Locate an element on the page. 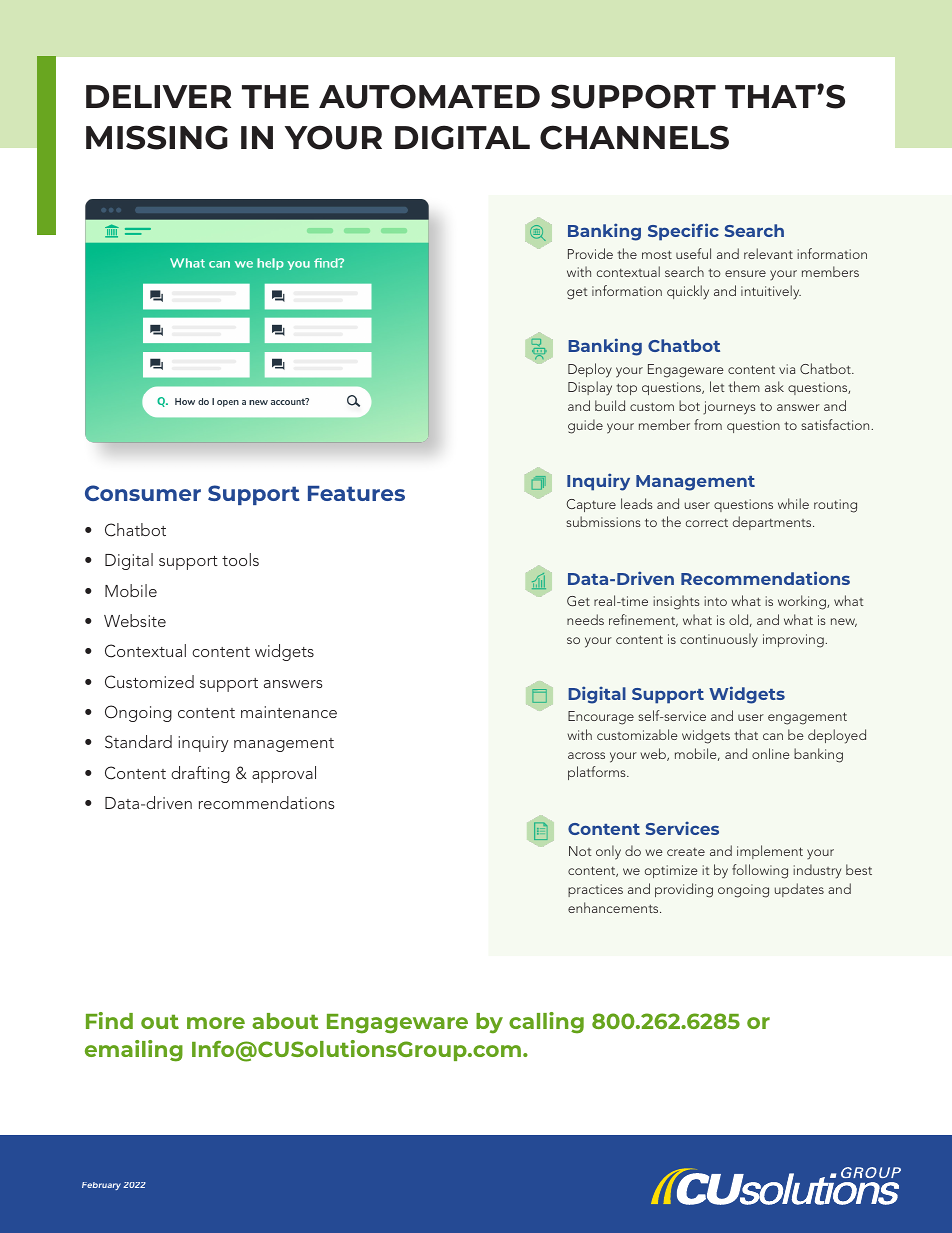 Image resolution: width=952 pixels, height=1233 pixels. drafting is located at coordinates (200, 774).
